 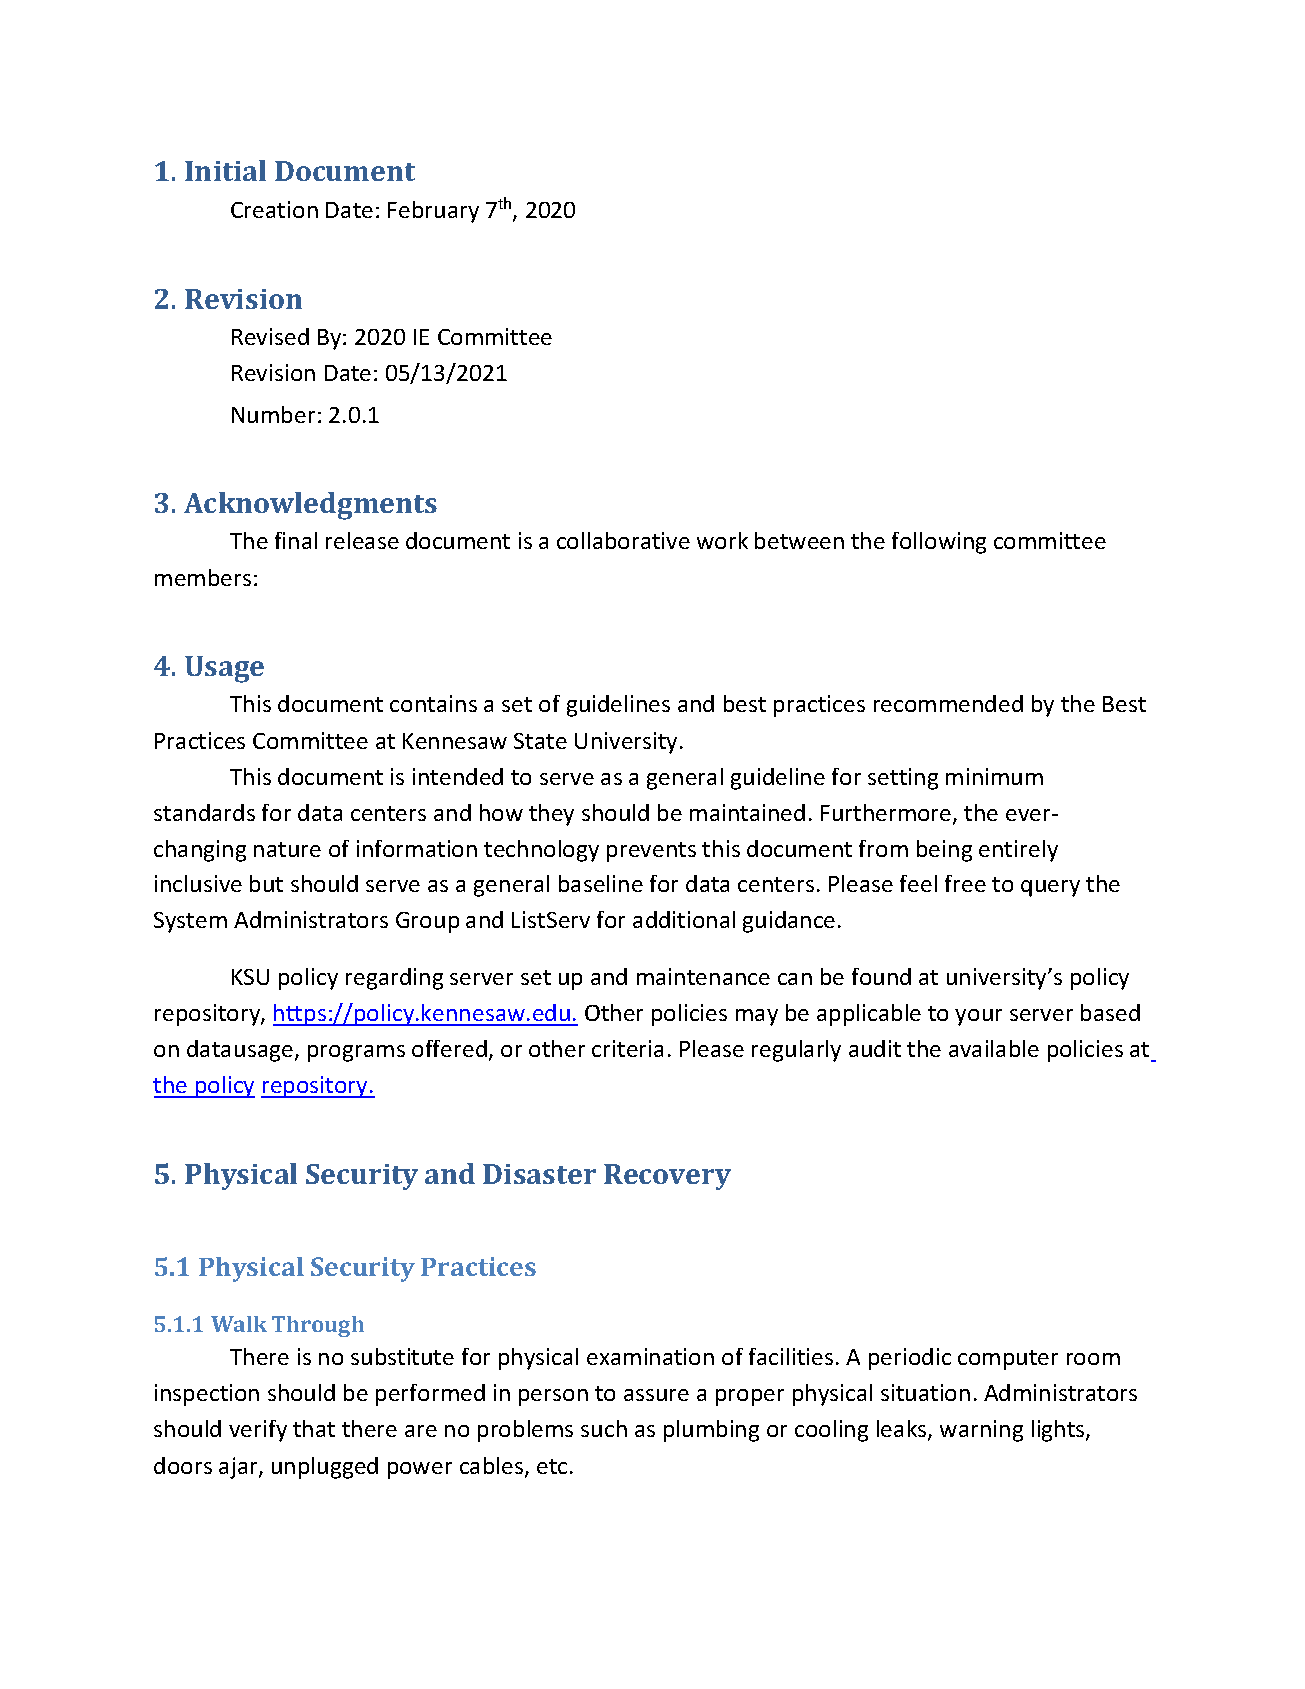 What do you see at coordinates (204, 812) in the page?
I see `standards` at bounding box center [204, 812].
